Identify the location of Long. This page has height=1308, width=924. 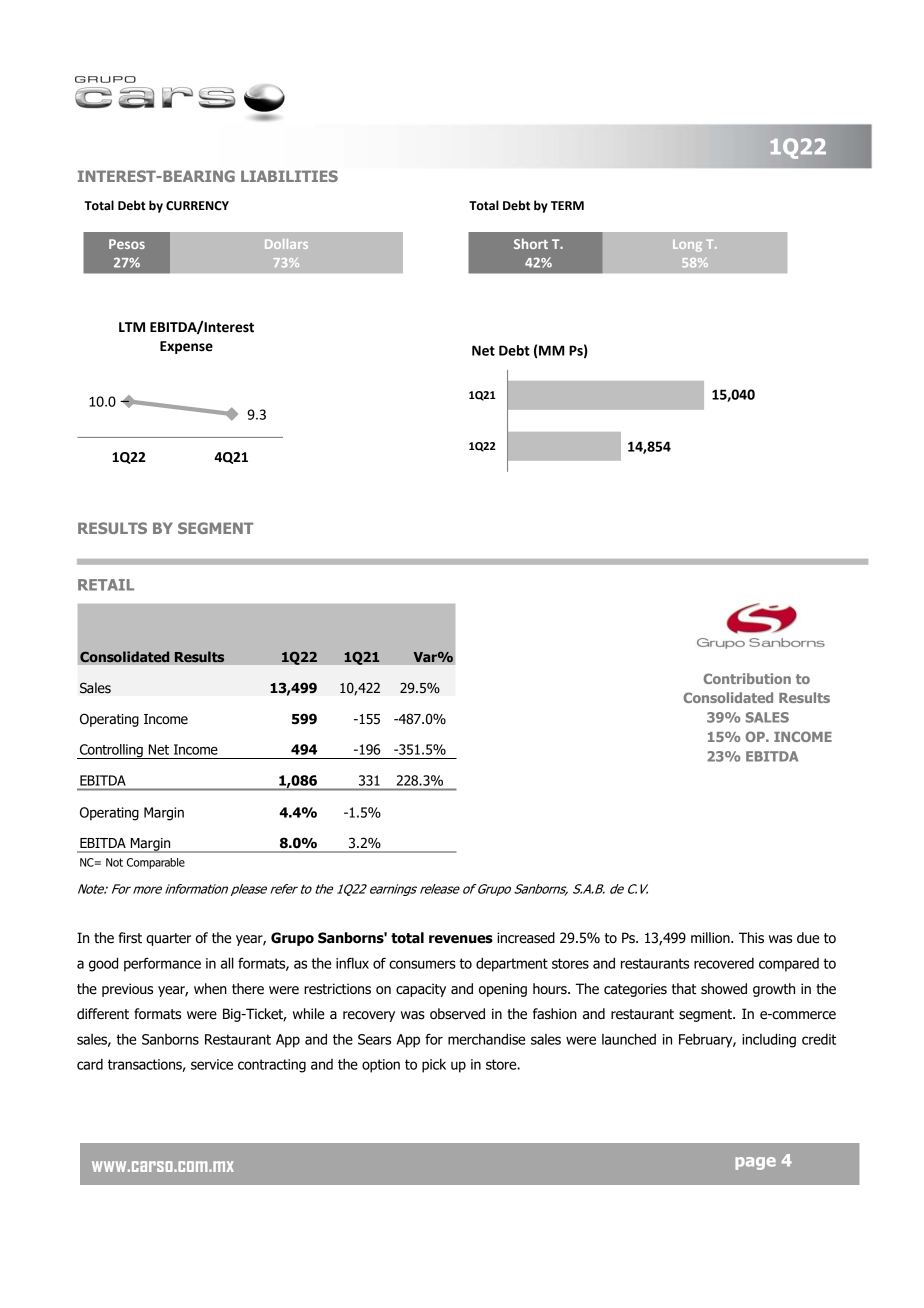
(687, 246).
